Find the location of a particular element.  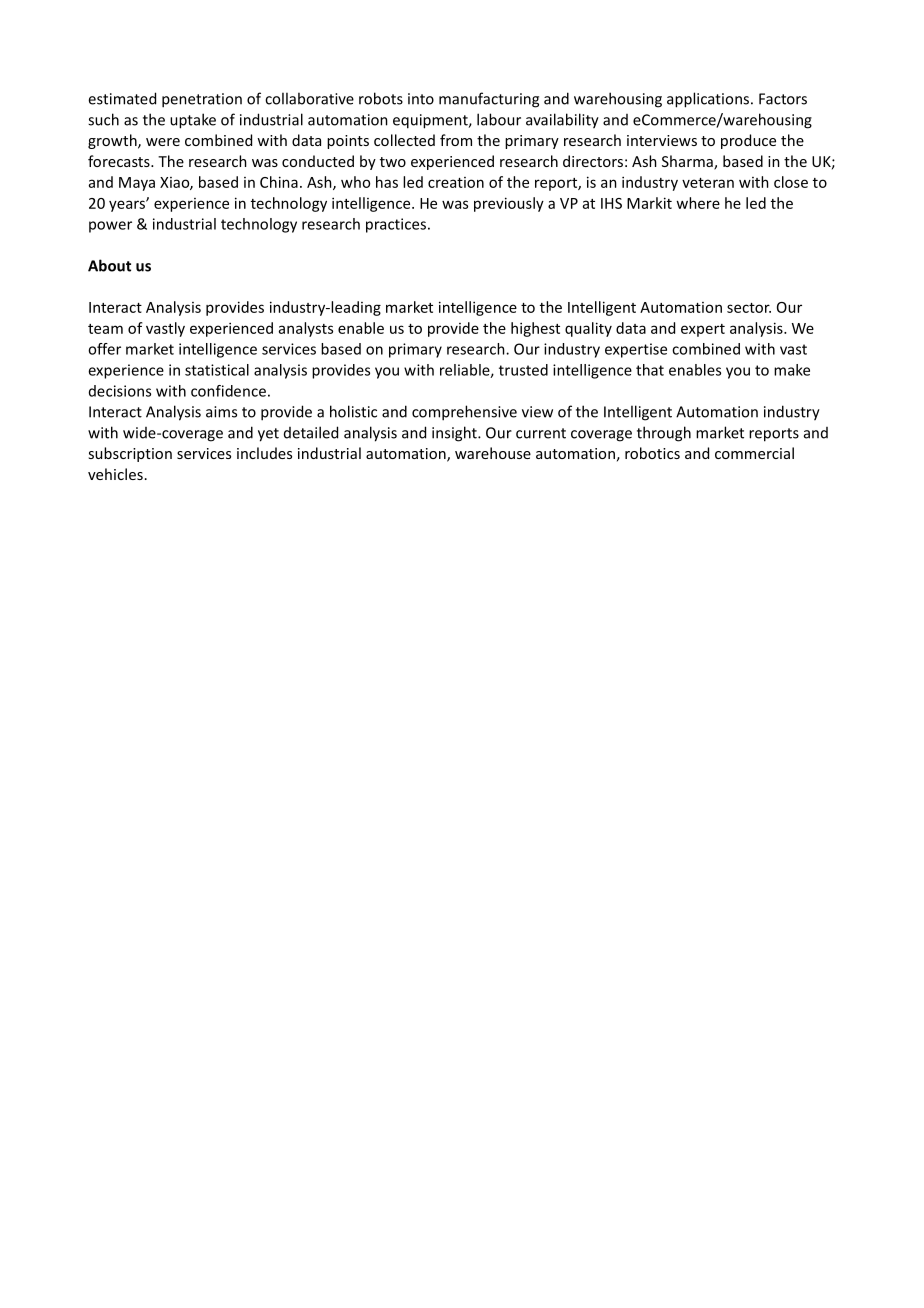

offer is located at coordinates (104, 349).
